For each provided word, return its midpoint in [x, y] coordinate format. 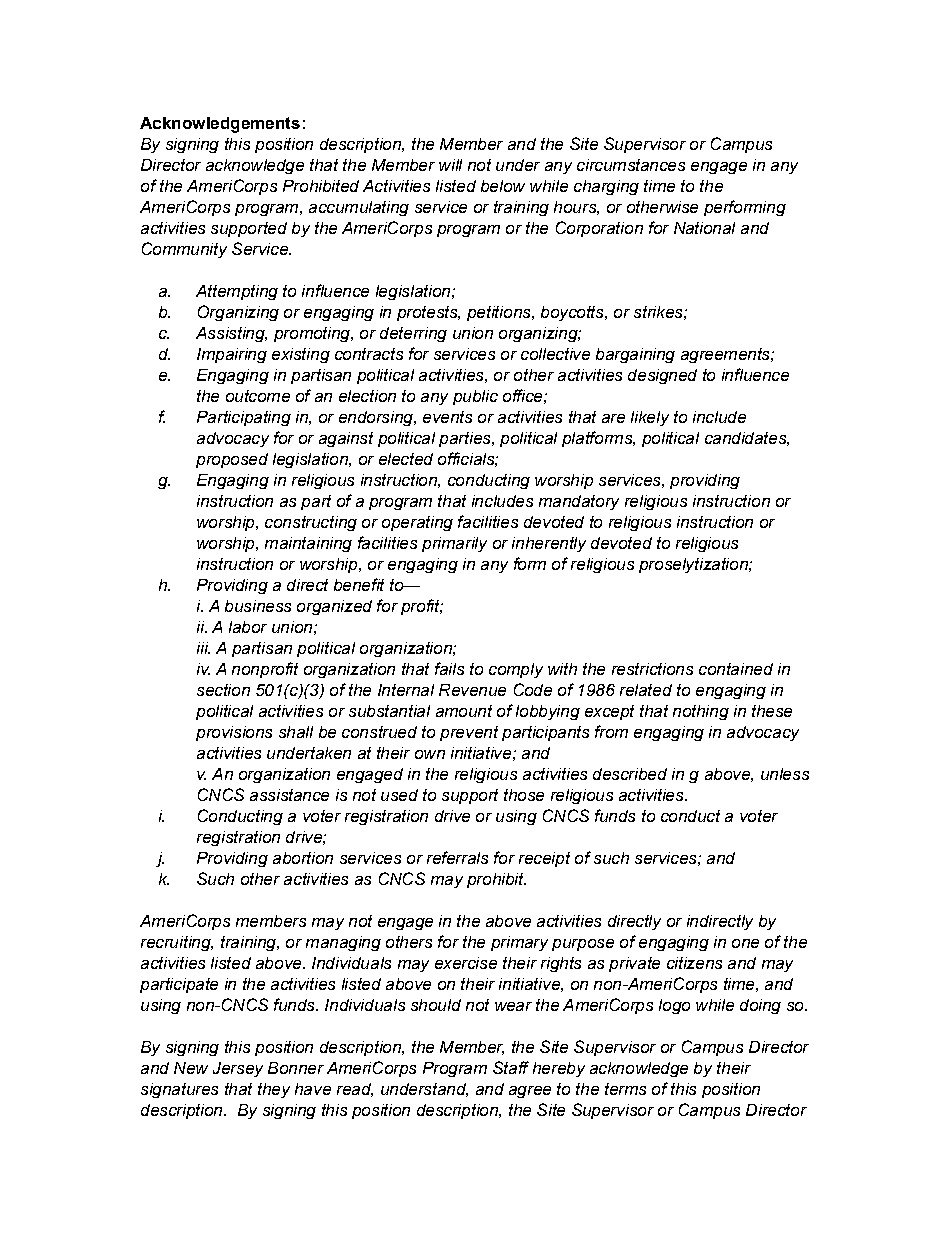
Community [184, 250]
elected [406, 459]
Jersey [238, 1069]
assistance [289, 795]
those [524, 795]
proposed [232, 460]
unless [785, 774]
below [503, 186]
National [704, 228]
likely [650, 418]
